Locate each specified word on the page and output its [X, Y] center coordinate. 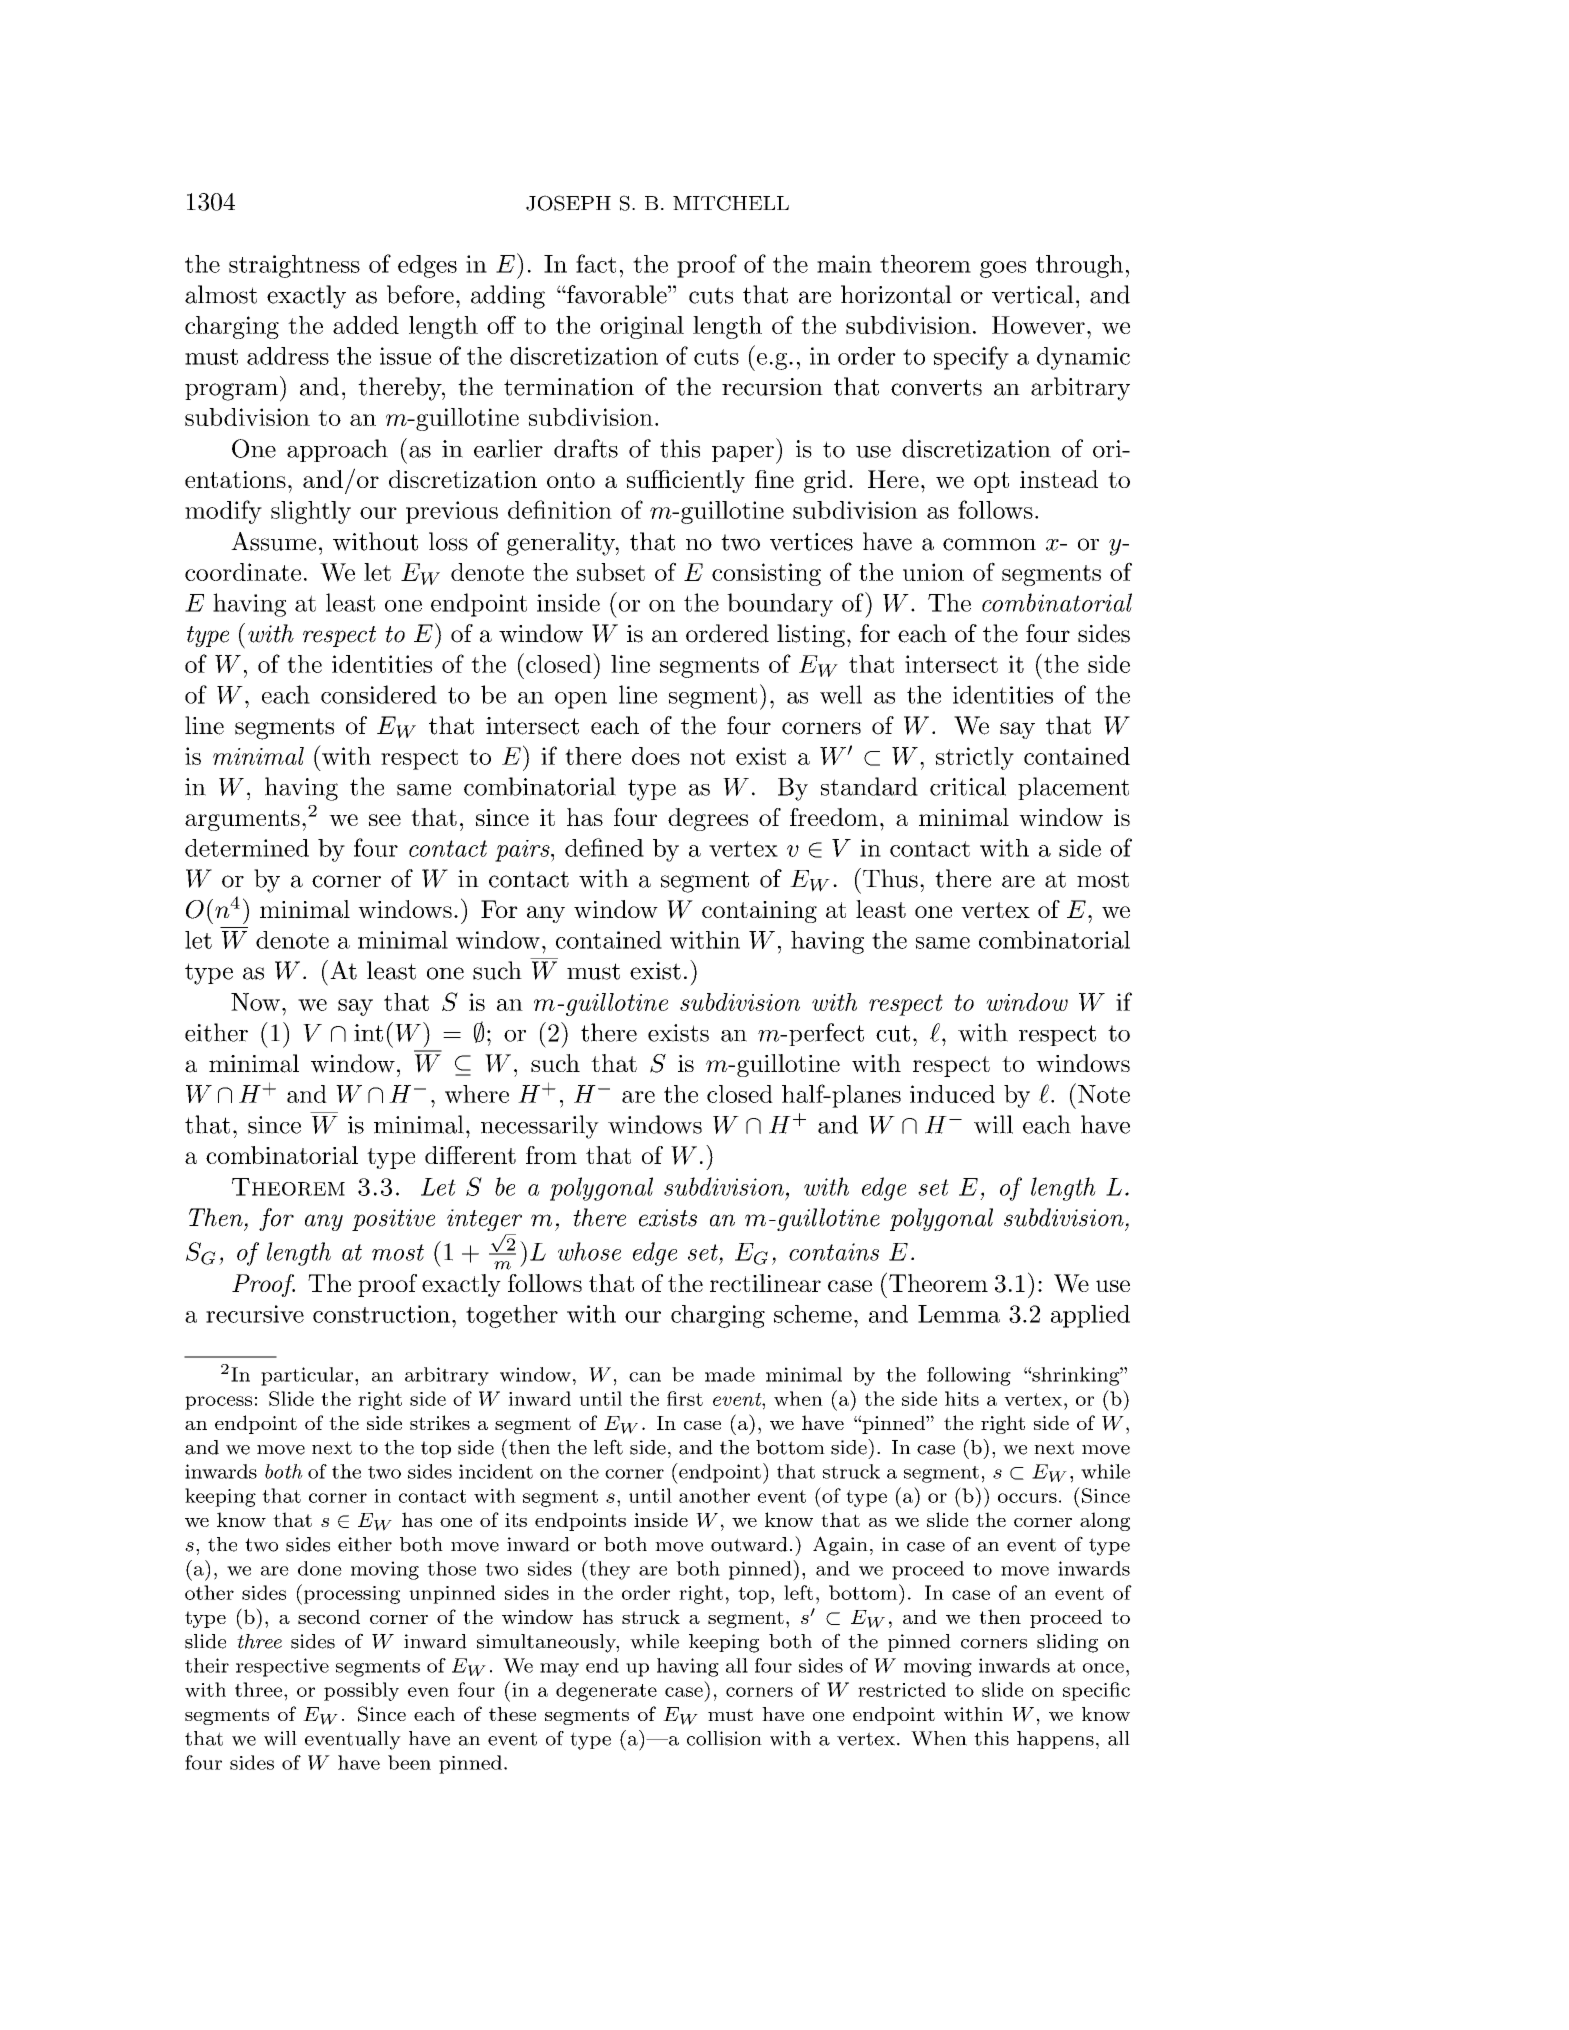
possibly [361, 1691]
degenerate [606, 1691]
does [656, 756]
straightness [294, 266]
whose [589, 1251]
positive [393, 1220]
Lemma [959, 1314]
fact [596, 263]
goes [1003, 269]
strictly [975, 758]
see [385, 820]
